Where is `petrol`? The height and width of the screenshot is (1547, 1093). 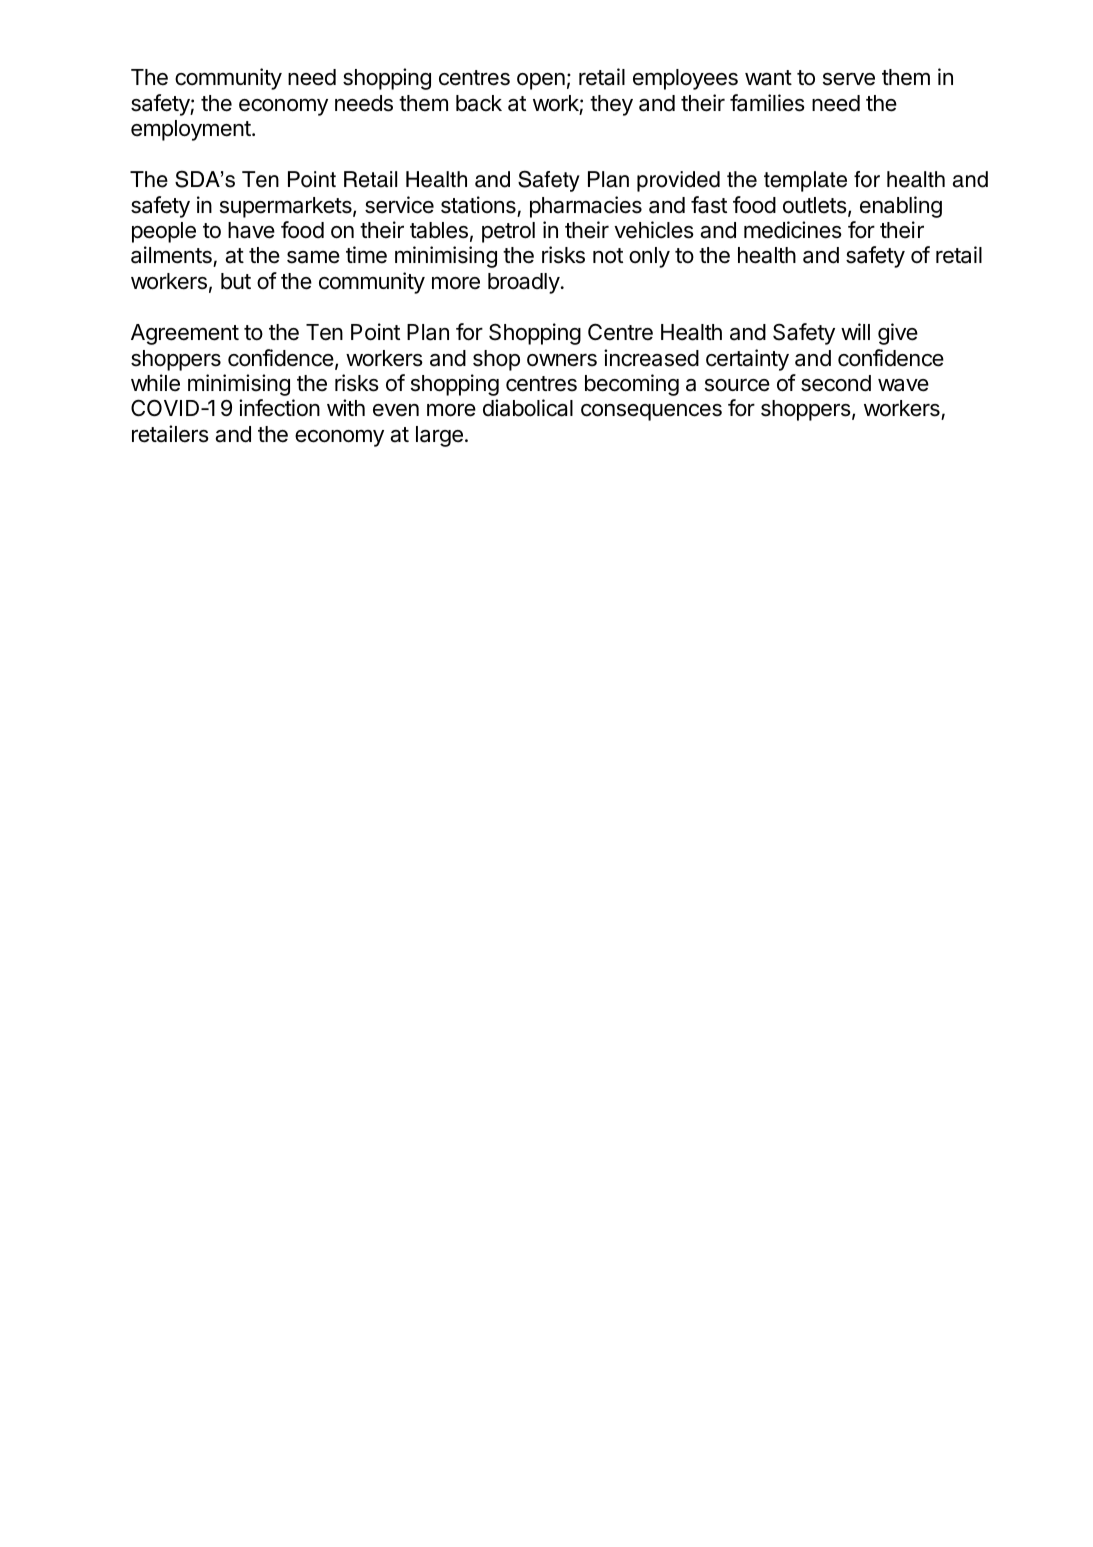 petrol is located at coordinates (508, 232).
